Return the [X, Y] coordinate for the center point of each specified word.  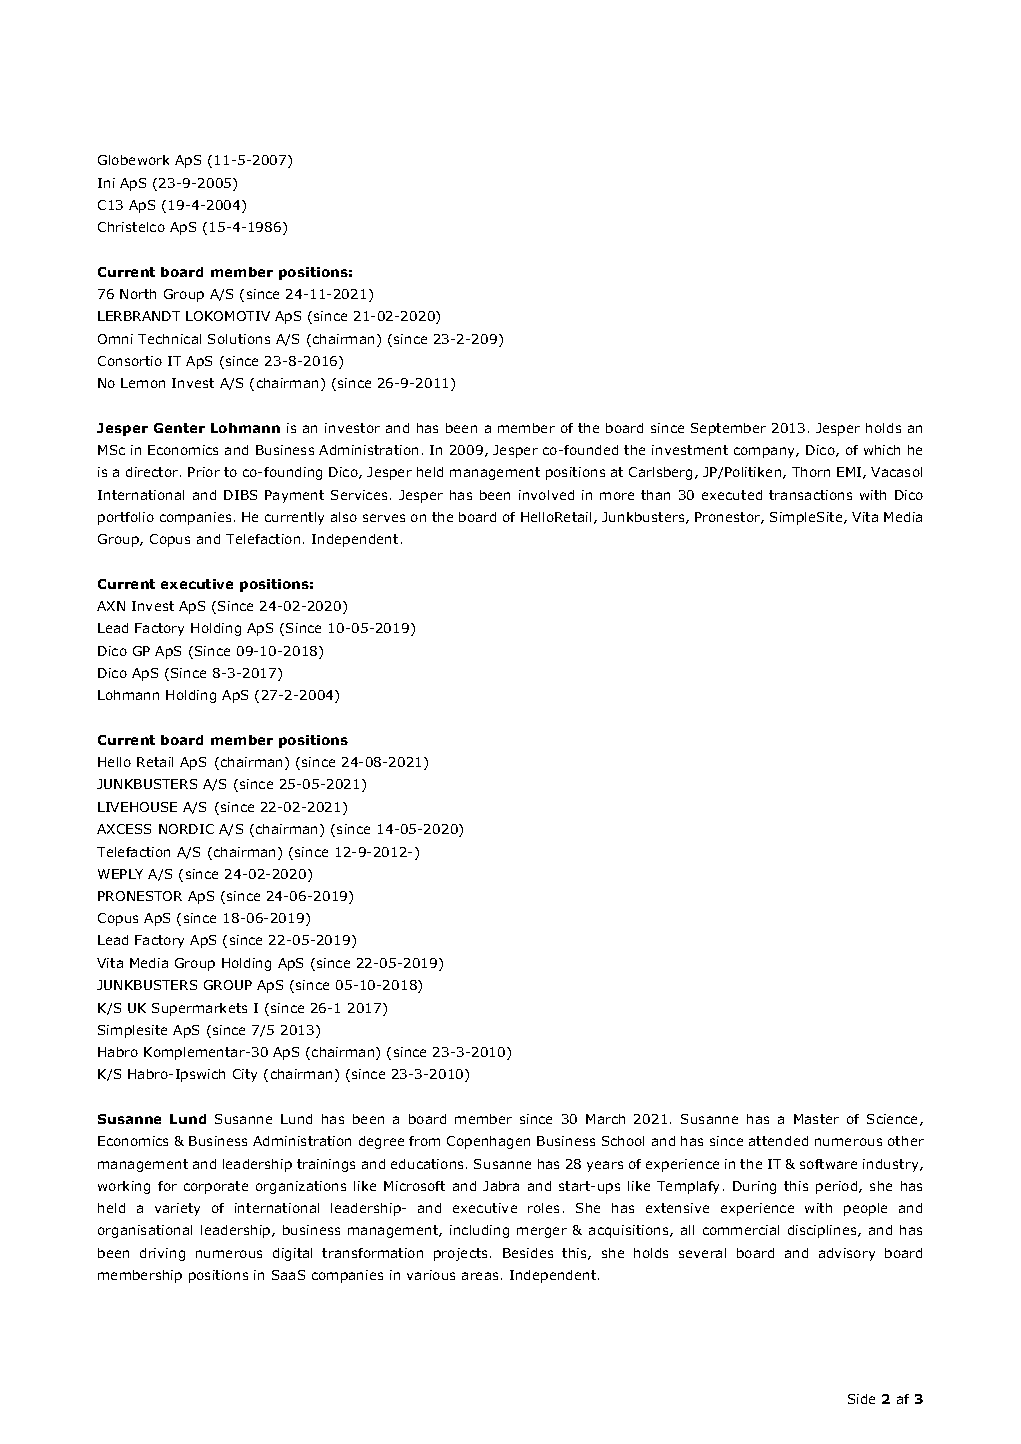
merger [542, 1232]
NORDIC [186, 829]
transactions [810, 495]
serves [384, 518]
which [882, 450]
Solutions [239, 339]
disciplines [823, 1231]
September [728, 429]
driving [162, 1254]
